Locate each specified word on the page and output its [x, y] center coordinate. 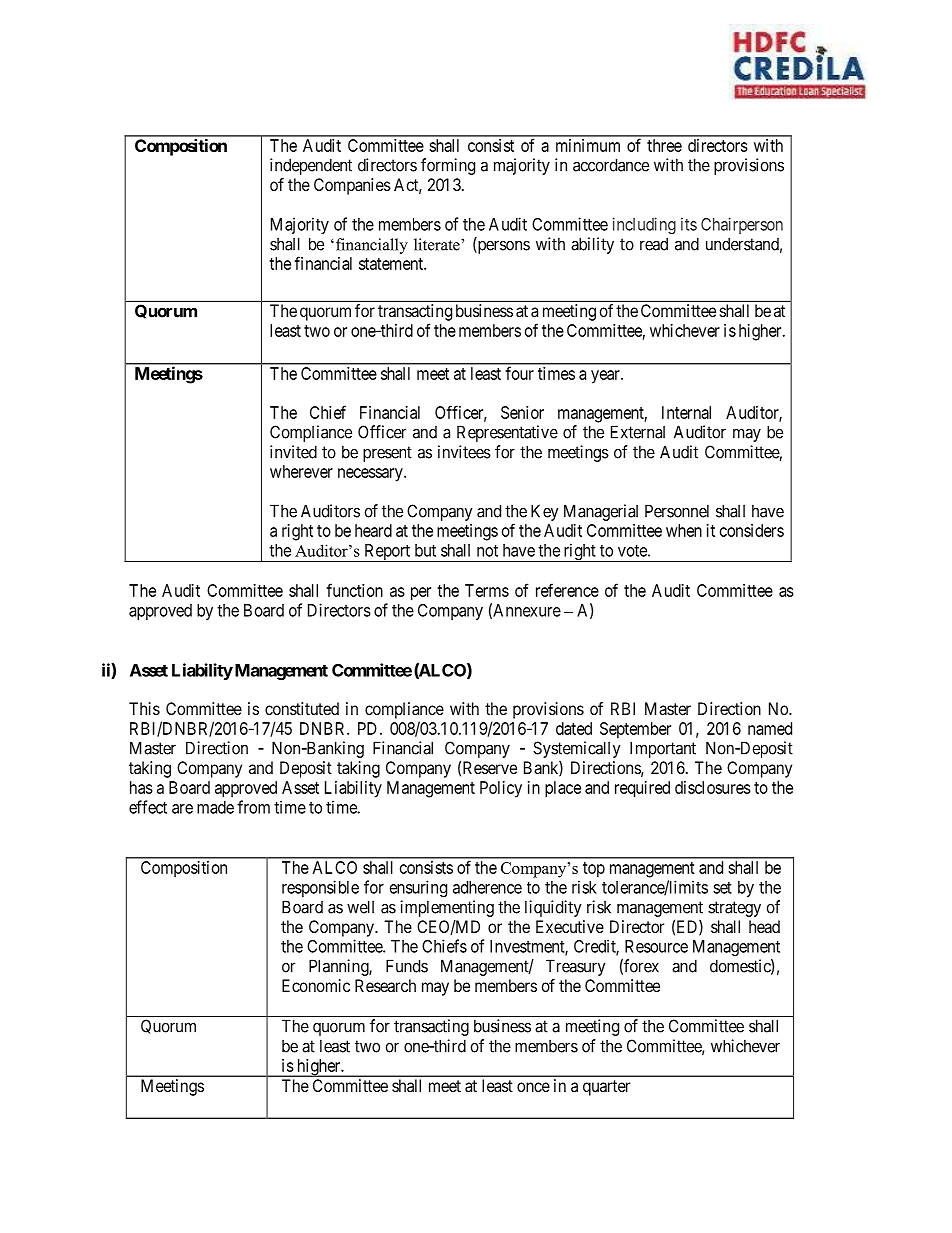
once [533, 1087]
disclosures [713, 787]
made [215, 807]
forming [448, 166]
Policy [501, 789]
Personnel [677, 511]
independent [311, 166]
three [664, 145]
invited [293, 452]
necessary [371, 475]
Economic [316, 985]
